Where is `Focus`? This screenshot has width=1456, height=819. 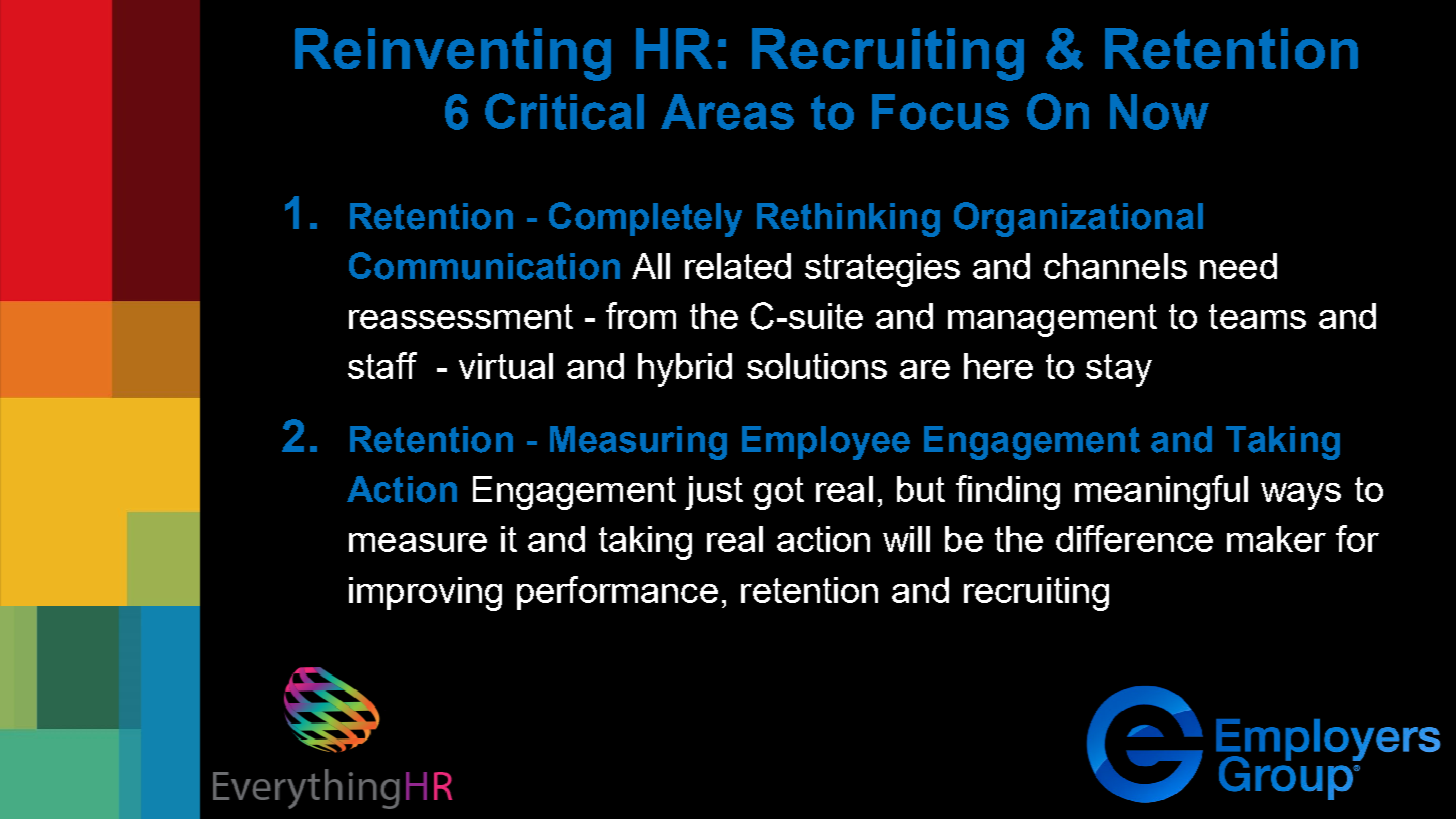 Focus is located at coordinates (940, 112).
